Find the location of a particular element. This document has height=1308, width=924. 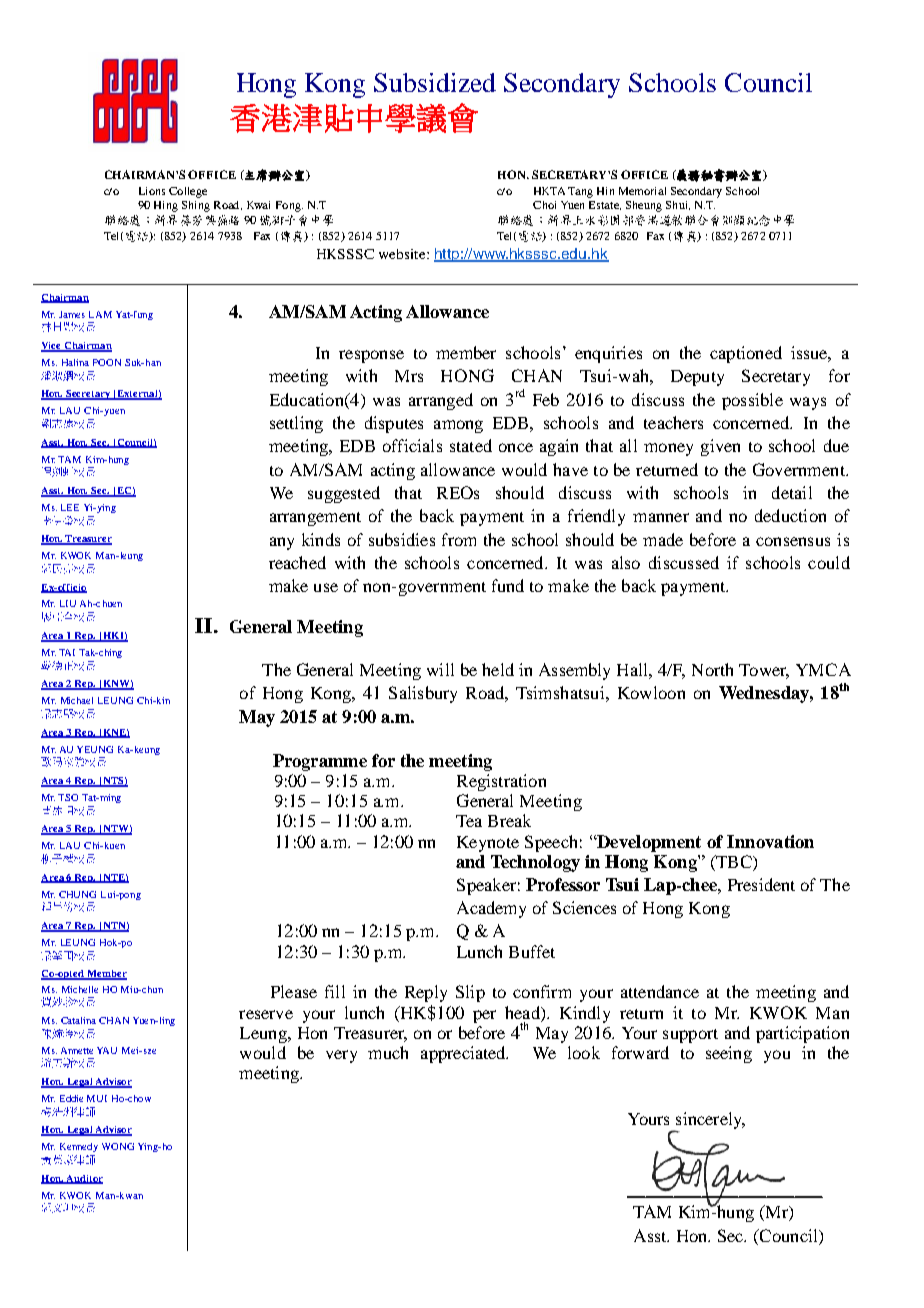

Subsidized is located at coordinates (435, 82).
